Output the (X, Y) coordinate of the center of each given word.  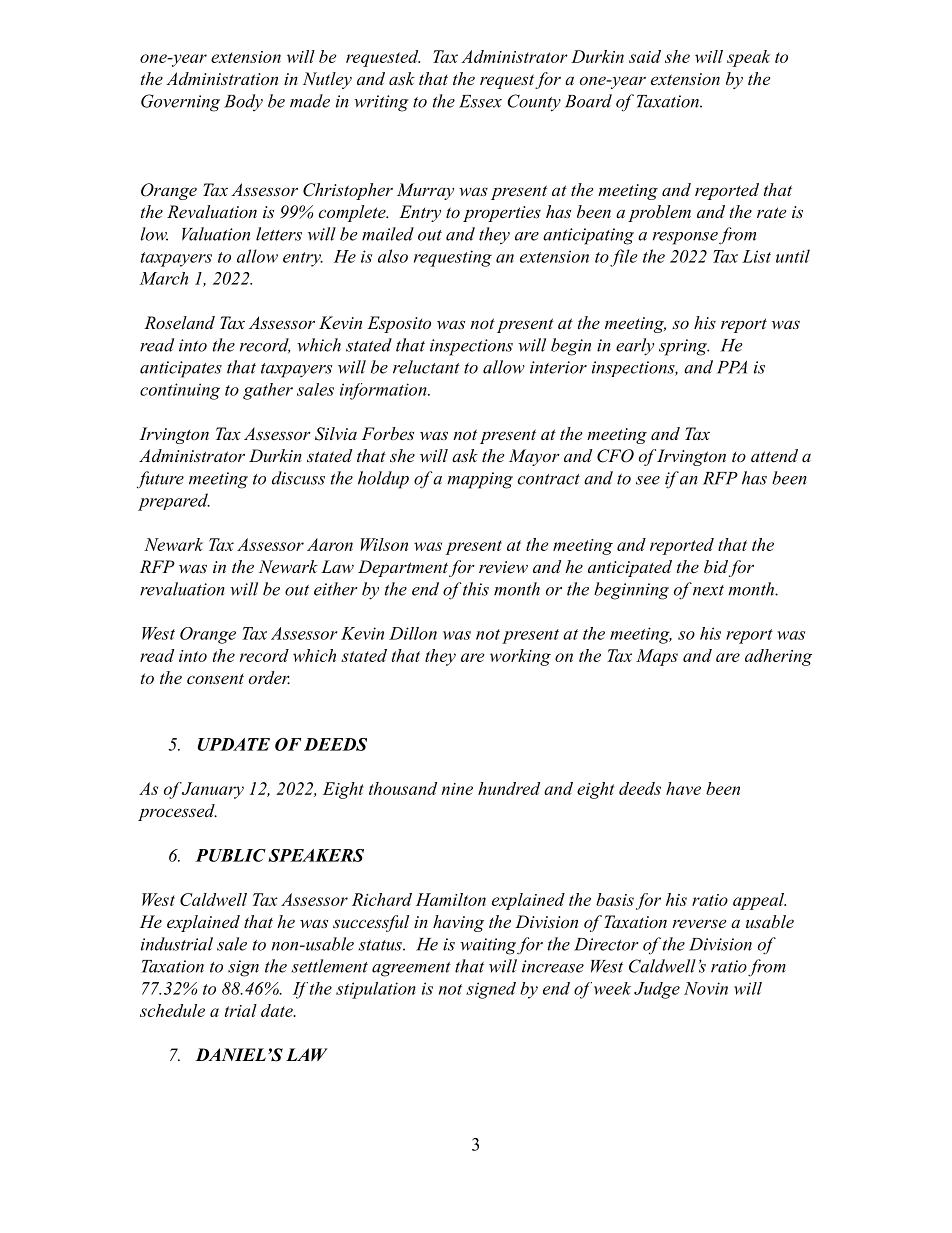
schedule (172, 1010)
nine (457, 789)
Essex (480, 101)
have (683, 788)
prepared (174, 502)
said (645, 56)
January (212, 790)
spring (684, 347)
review (503, 567)
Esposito (399, 324)
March (163, 278)
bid (716, 566)
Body (243, 102)
